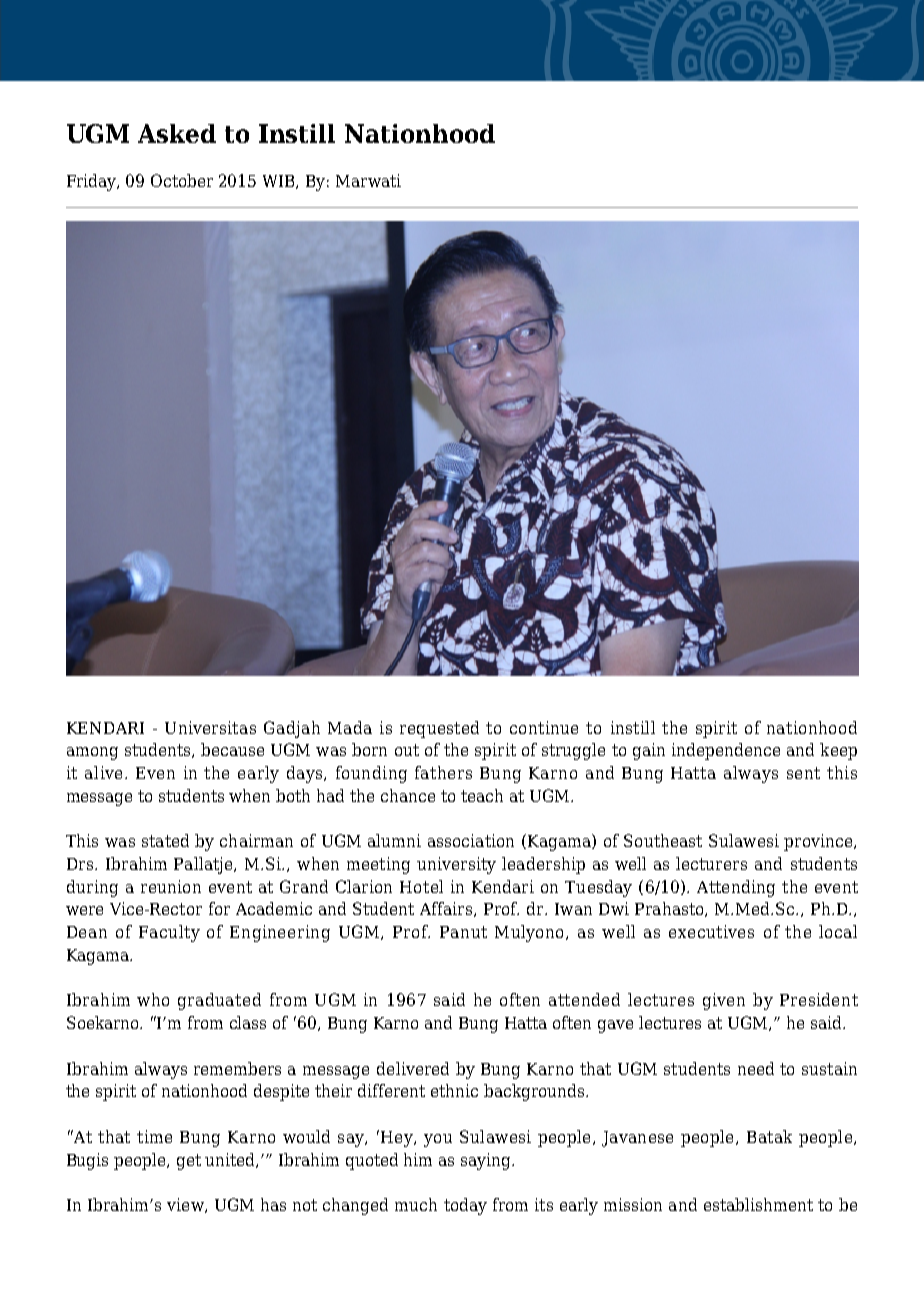 The height and width of the screenshot is (1308, 924). What do you see at coordinates (544, 727) in the screenshot?
I see `continue` at bounding box center [544, 727].
